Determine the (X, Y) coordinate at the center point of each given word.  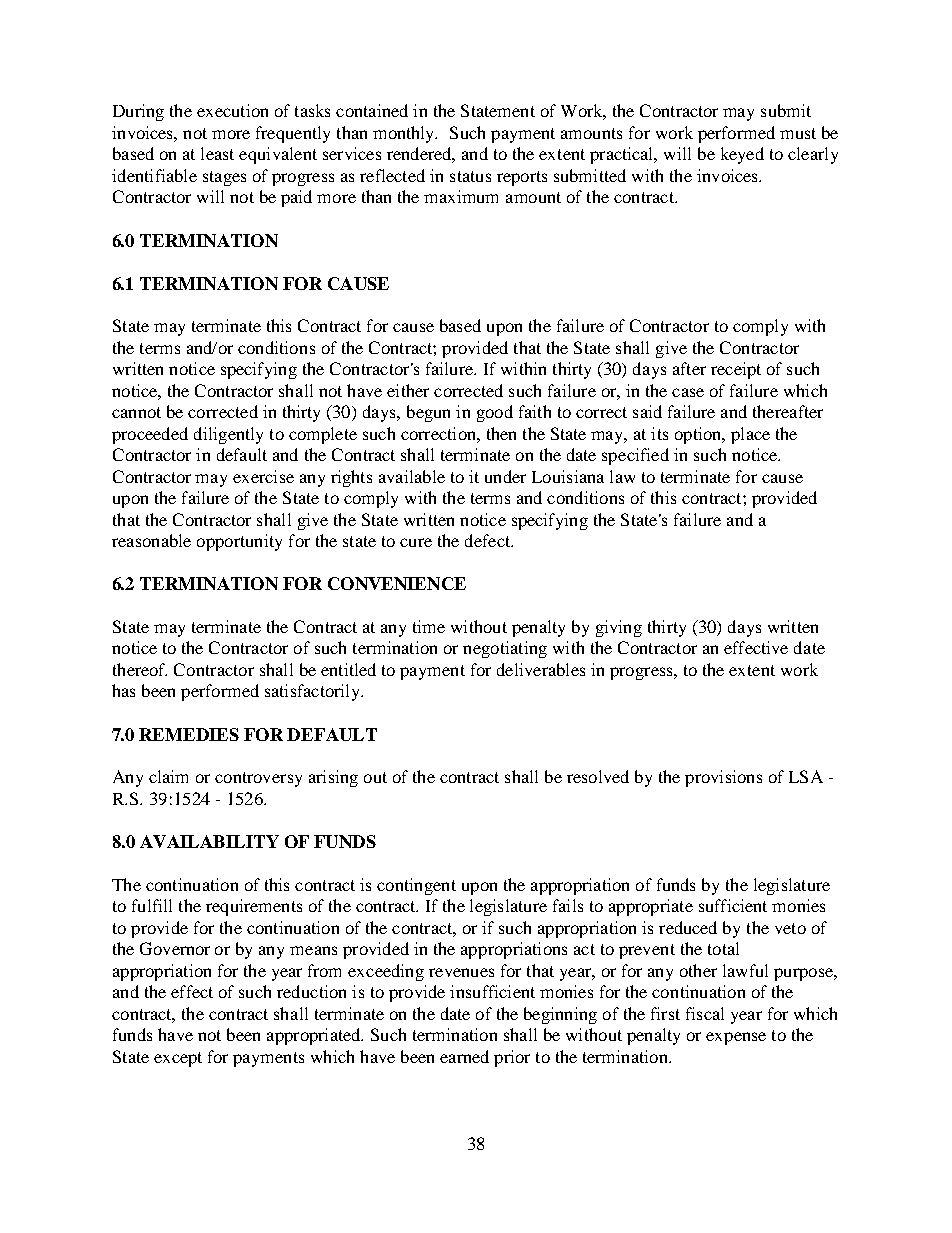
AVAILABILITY (209, 841)
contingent (416, 886)
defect (488, 540)
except (178, 1059)
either (408, 390)
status (470, 176)
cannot (136, 412)
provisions (723, 778)
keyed (742, 155)
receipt (736, 370)
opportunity (239, 542)
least (217, 153)
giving (619, 628)
